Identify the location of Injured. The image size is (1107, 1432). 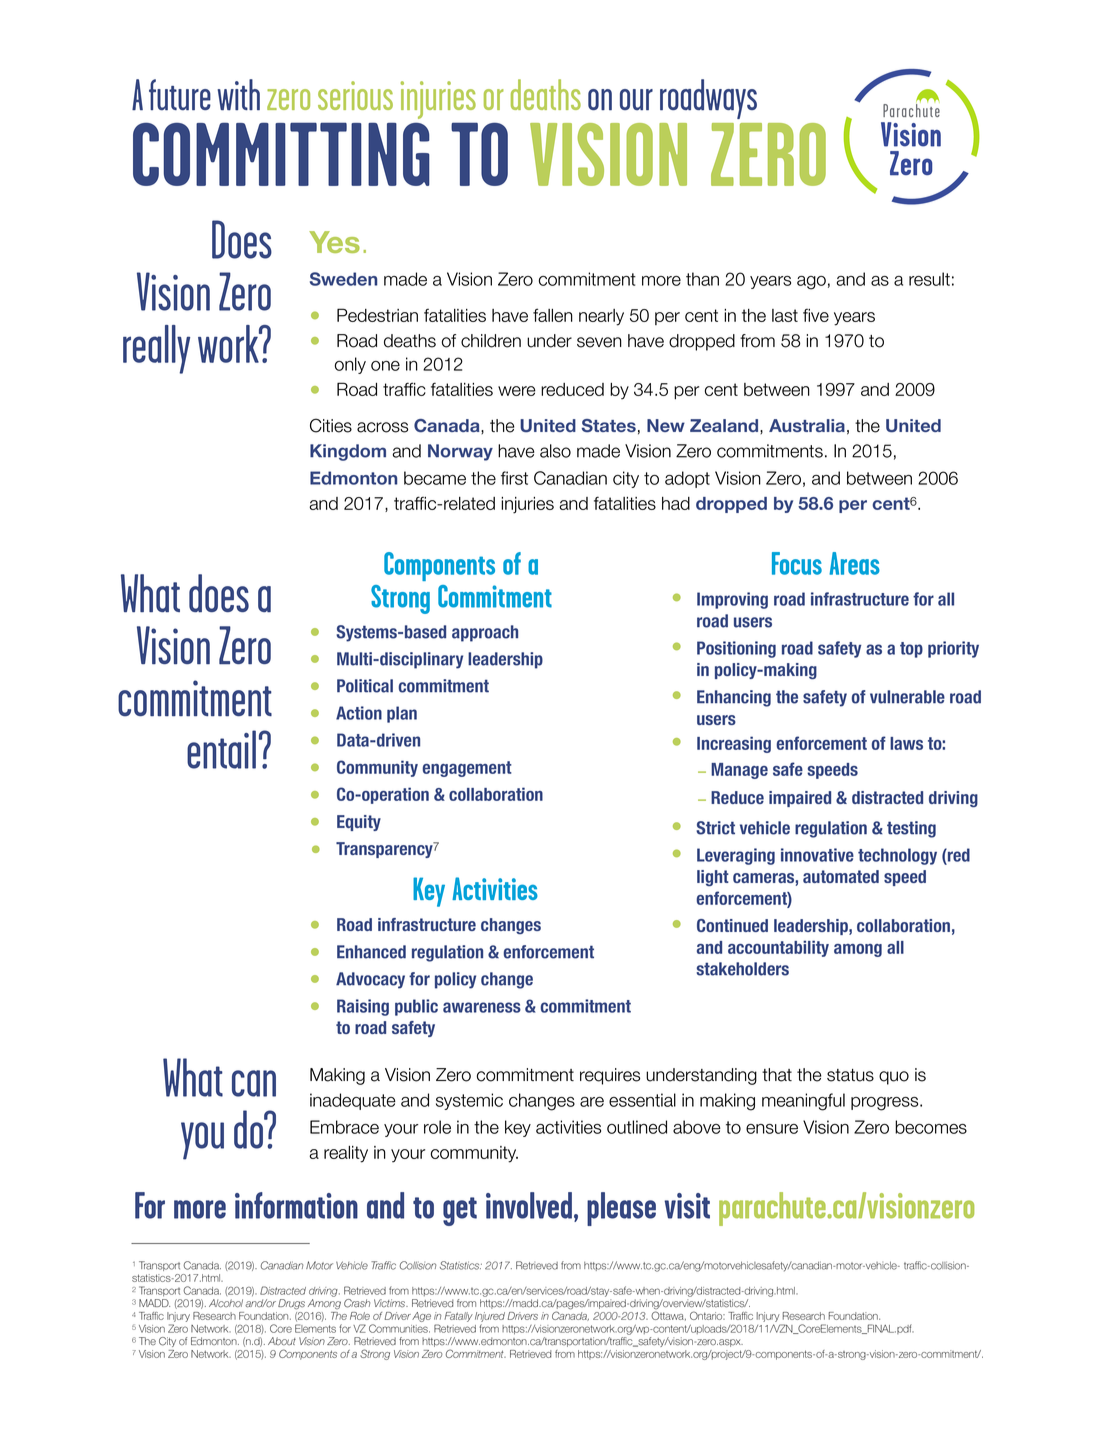
(490, 1317).
